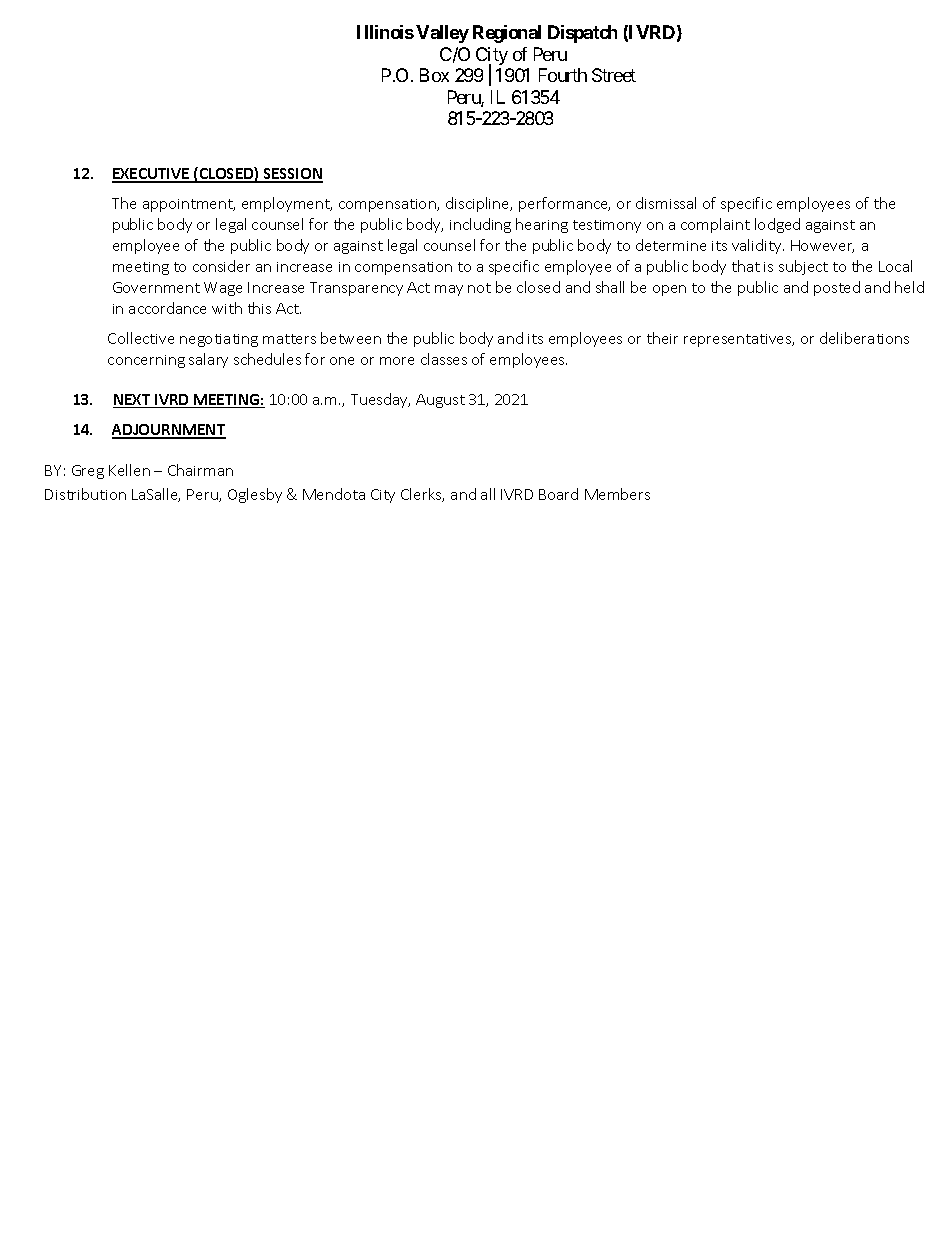 The image size is (952, 1233). I want to click on classes, so click(444, 359).
